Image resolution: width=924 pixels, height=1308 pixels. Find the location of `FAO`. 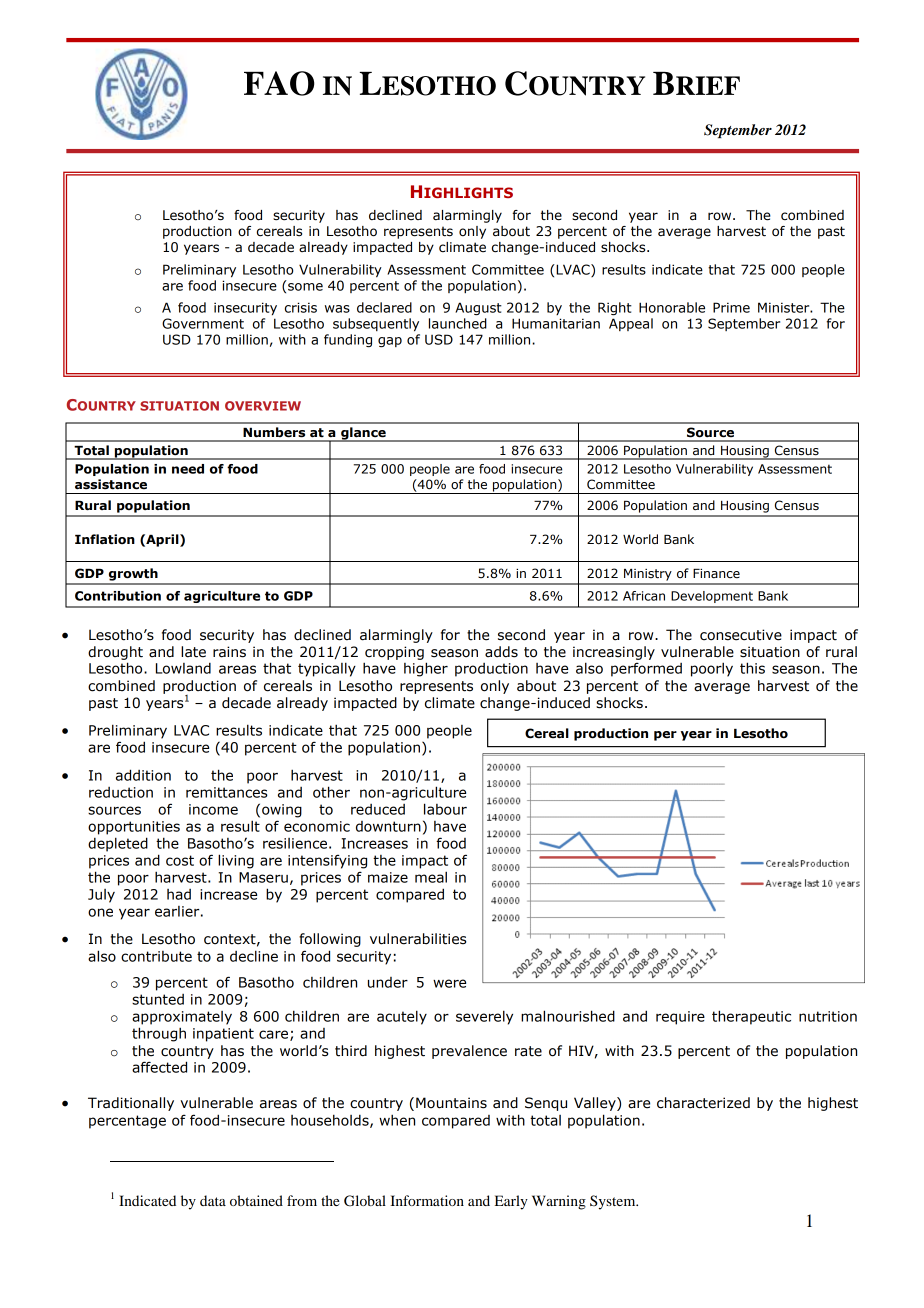

FAO is located at coordinates (279, 83).
